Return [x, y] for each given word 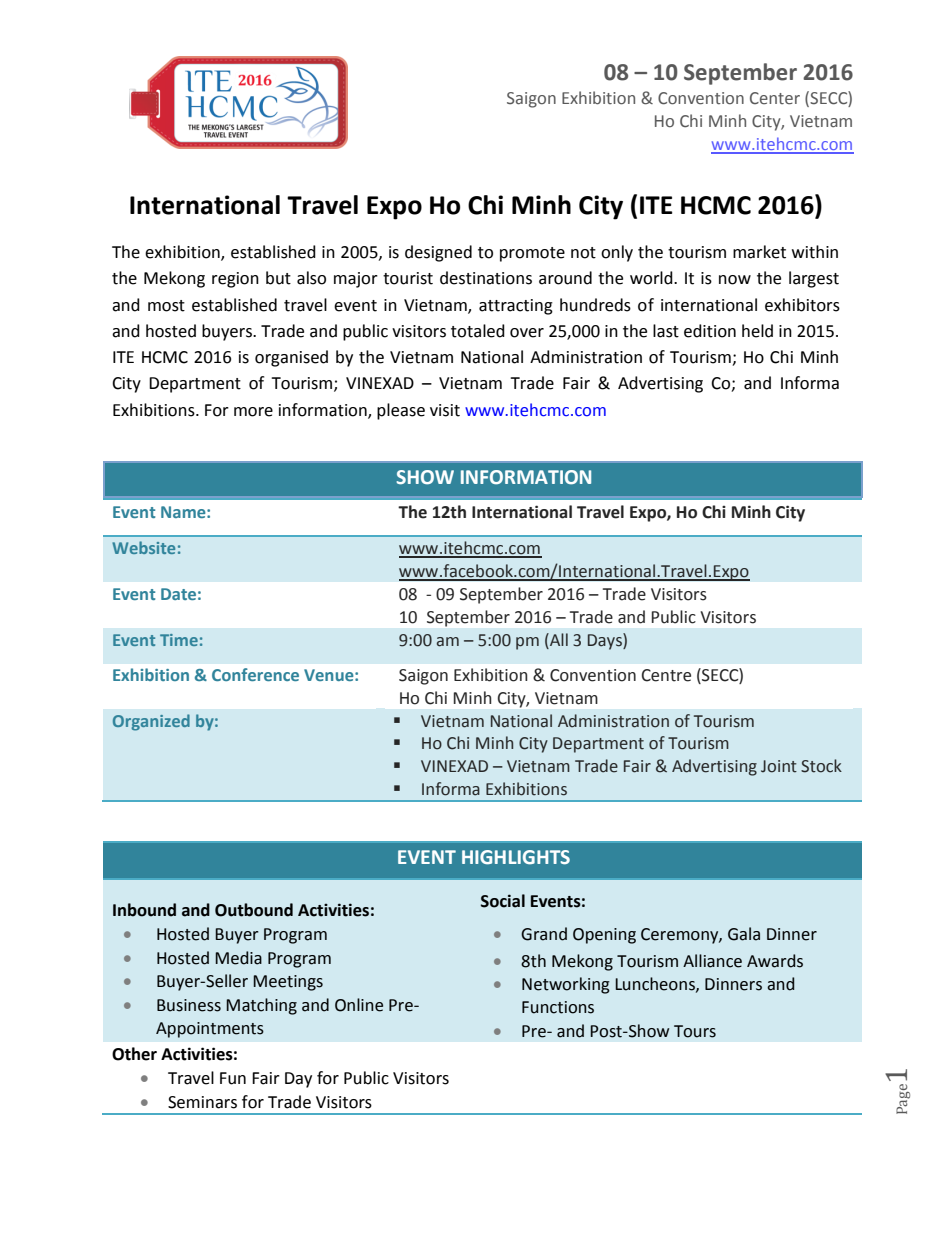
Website [143, 547]
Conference [255, 674]
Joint [779, 766]
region [235, 280]
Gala [744, 934]
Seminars [202, 1102]
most [166, 306]
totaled [478, 331]
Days [606, 641]
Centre [666, 675]
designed [438, 253]
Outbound [254, 910]
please [401, 411]
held [757, 331]
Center [775, 98]
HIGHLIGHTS [516, 857]
